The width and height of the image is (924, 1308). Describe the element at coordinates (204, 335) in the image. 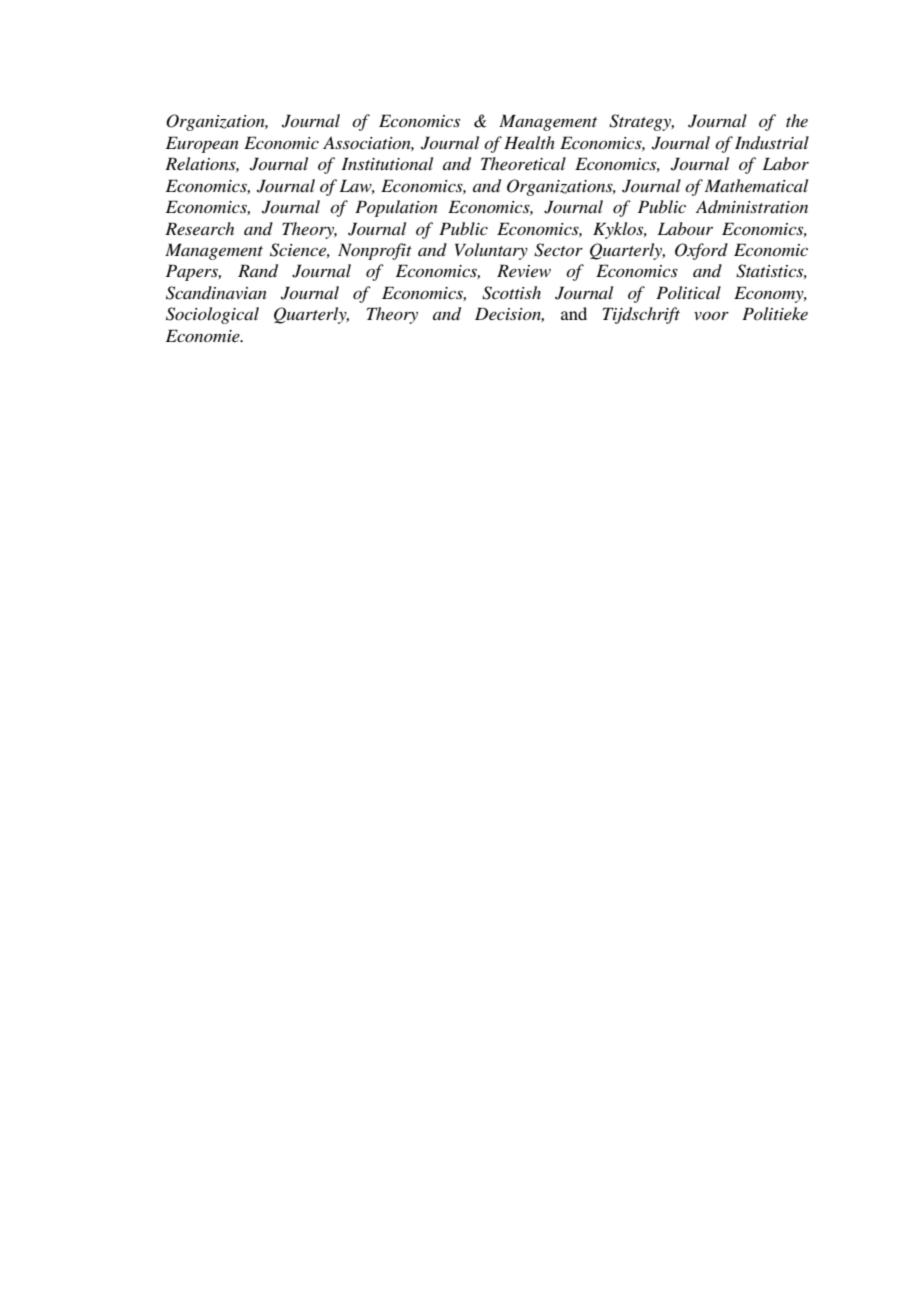

I see `Economie` at that location.
